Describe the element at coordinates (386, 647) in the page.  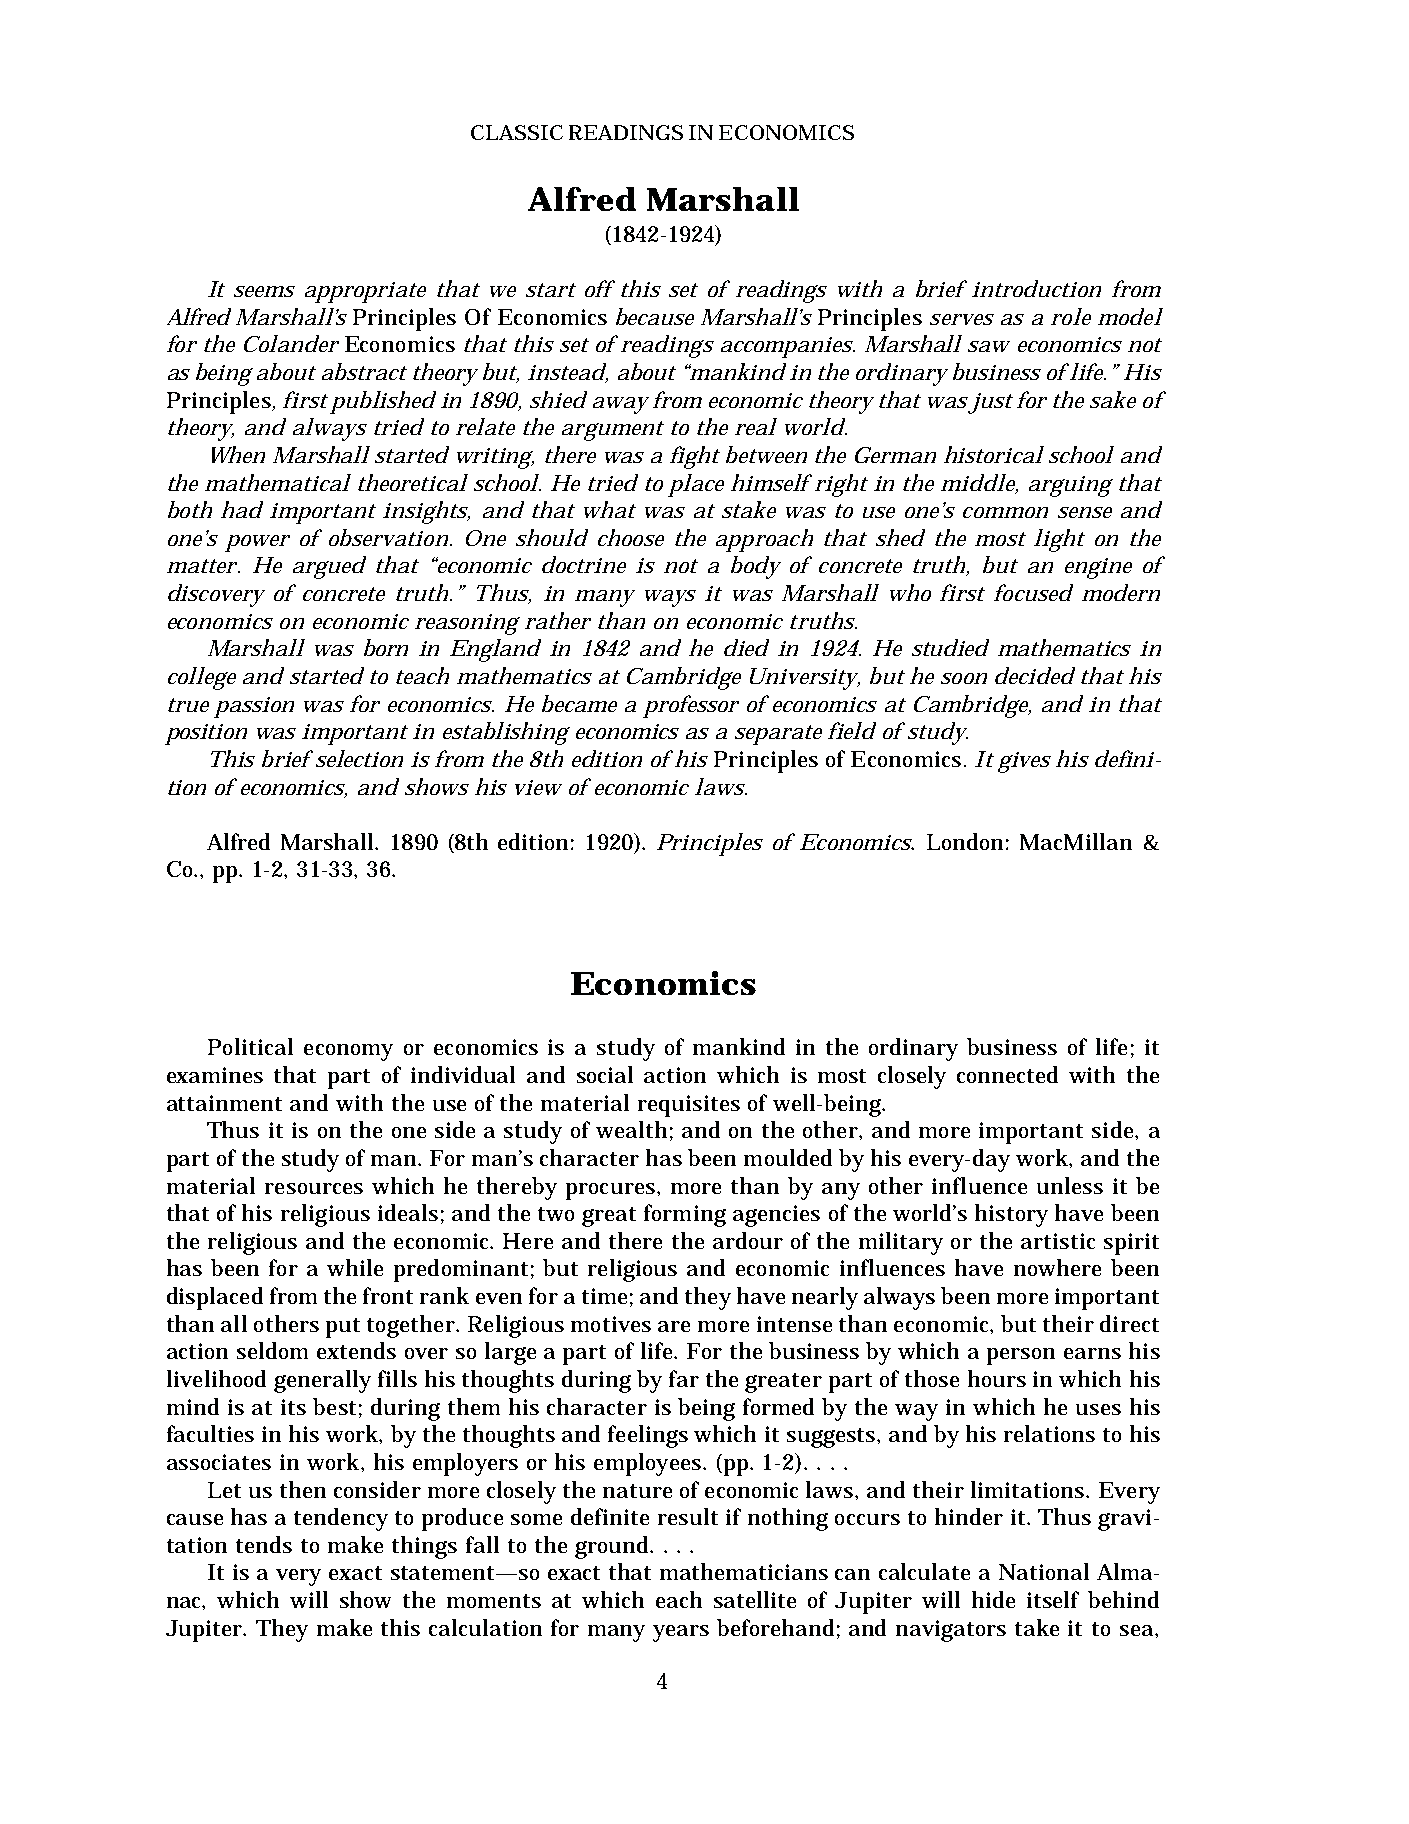
I see `born` at that location.
